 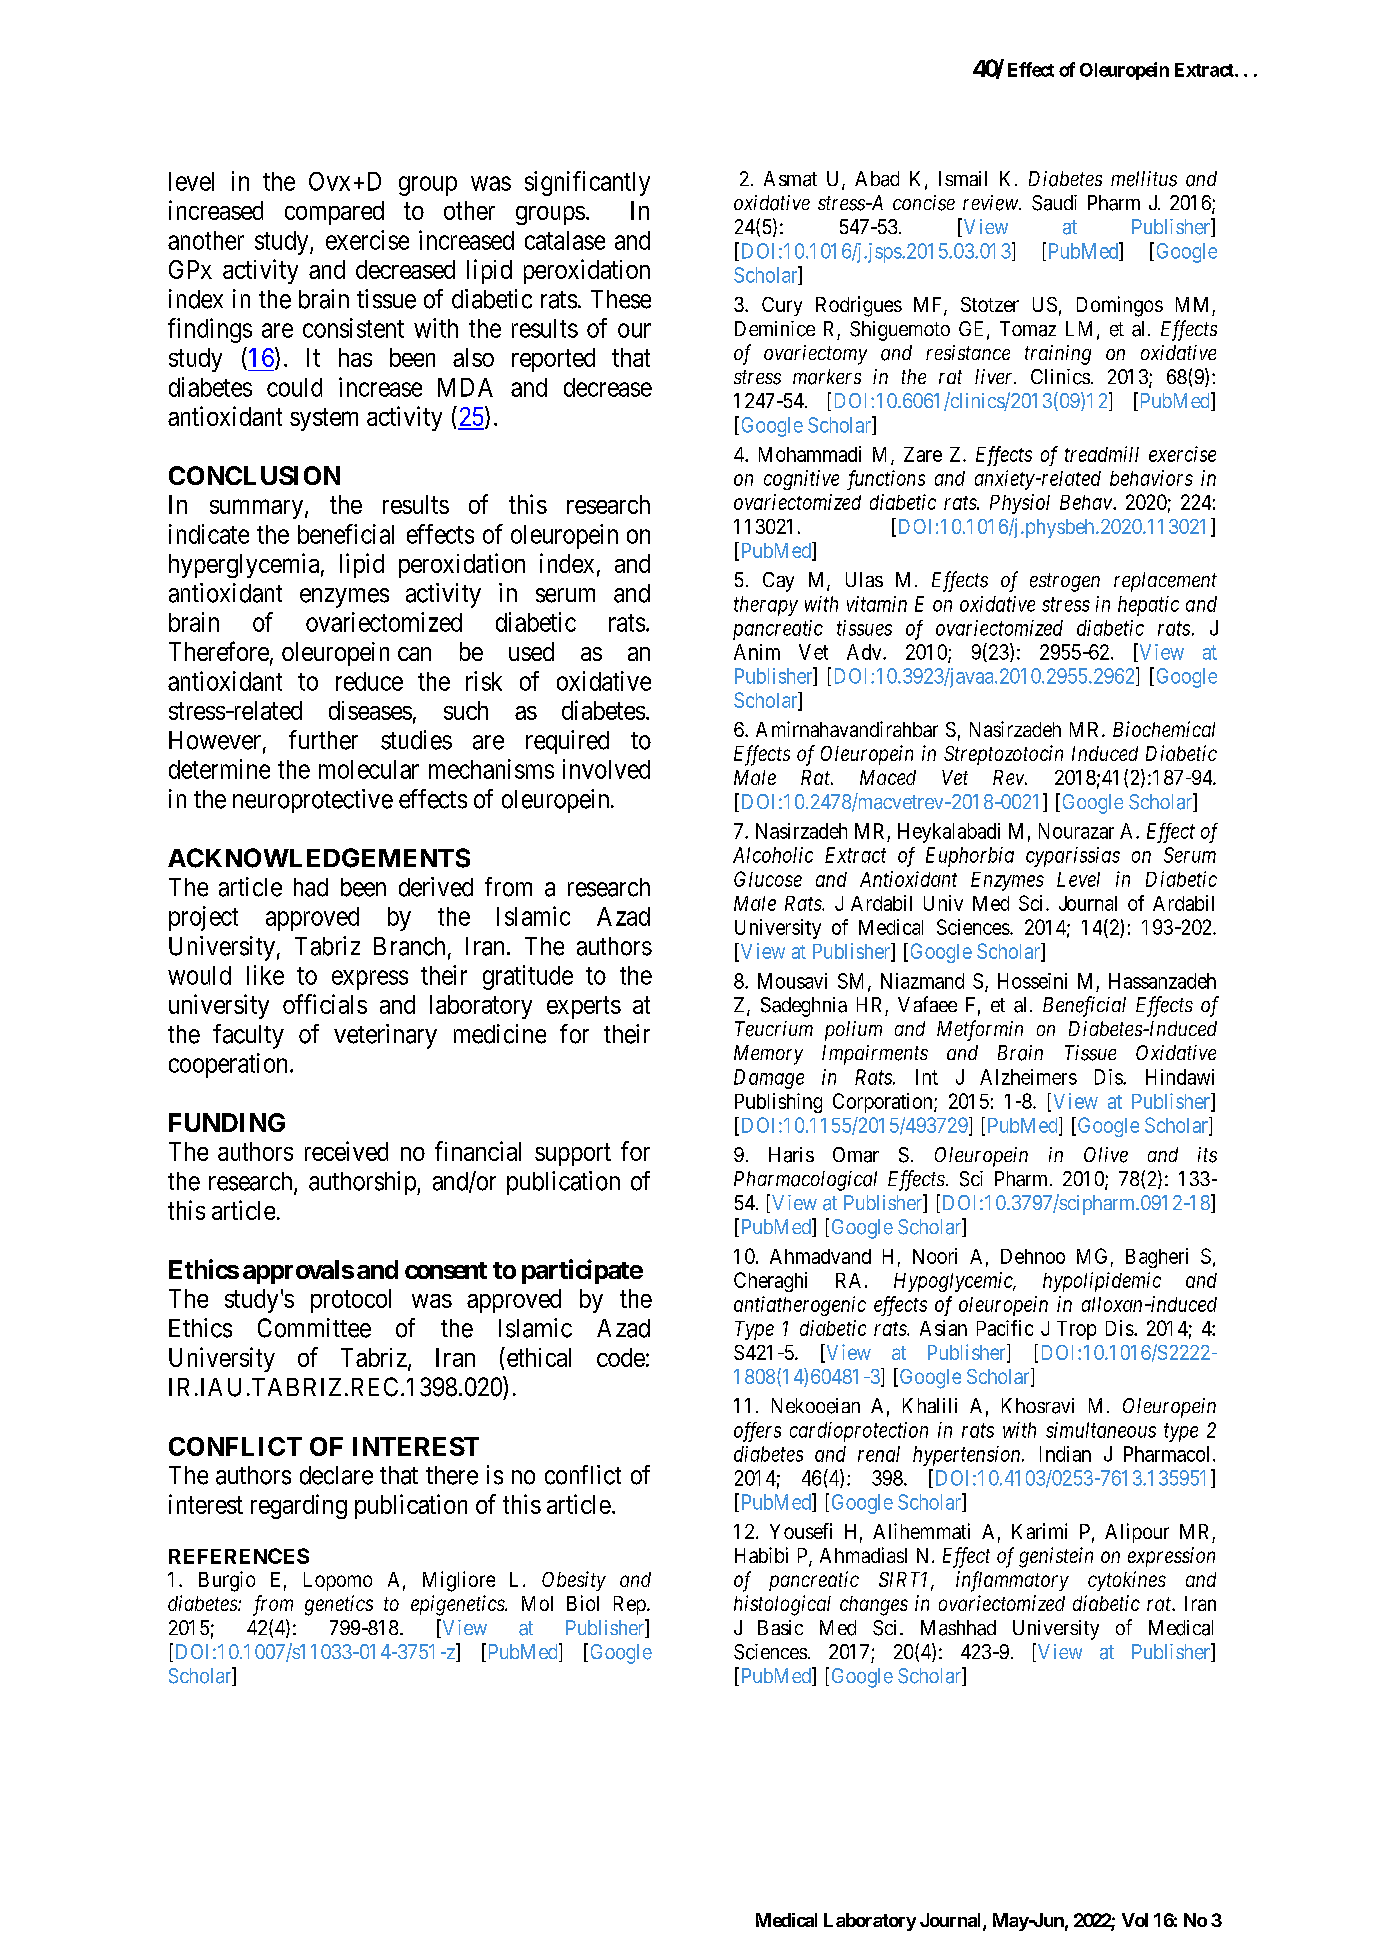 What do you see at coordinates (587, 183) in the image?
I see `significantly` at bounding box center [587, 183].
